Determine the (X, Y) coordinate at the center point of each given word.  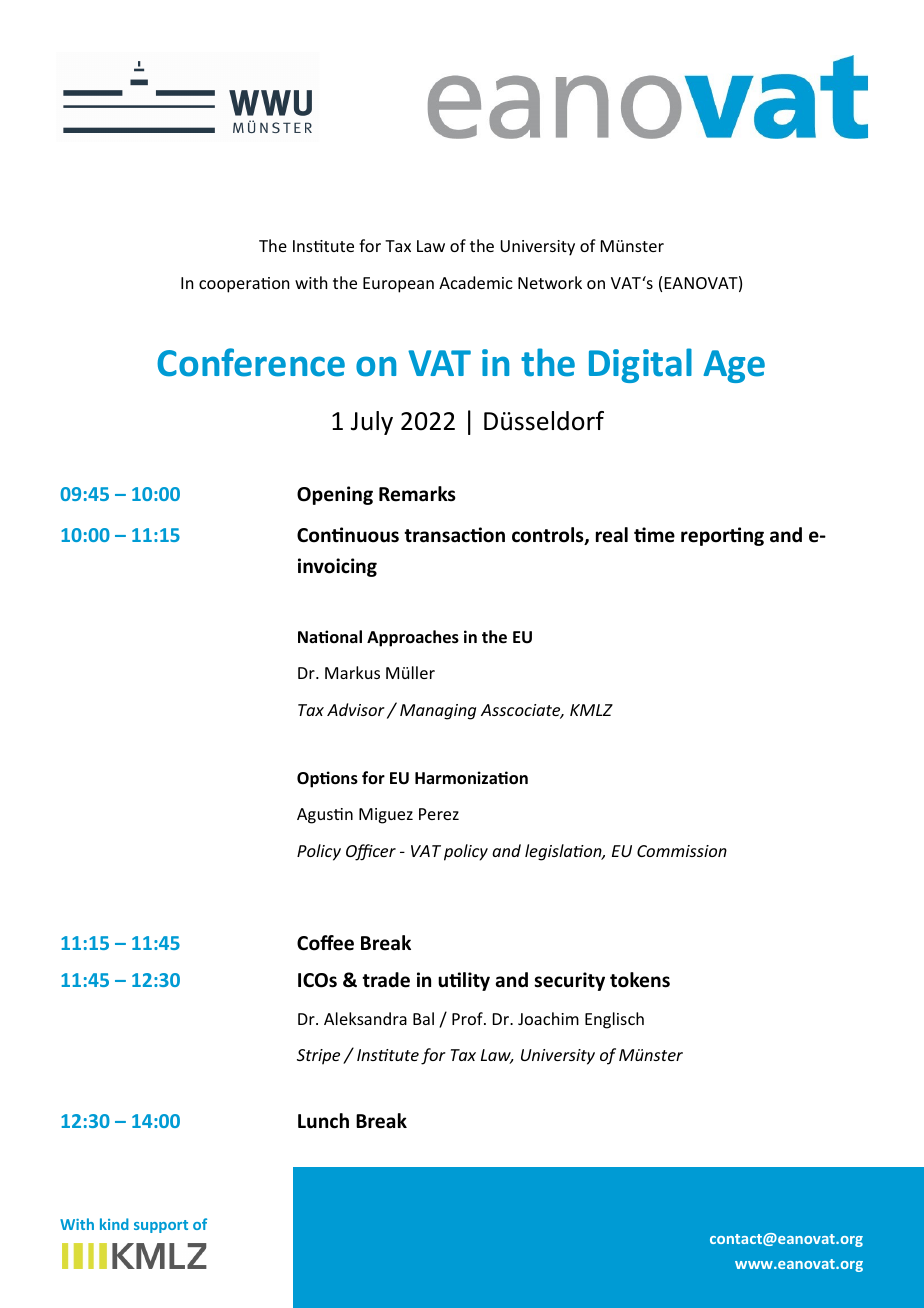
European (398, 285)
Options (327, 779)
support (161, 1226)
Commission (682, 851)
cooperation (244, 285)
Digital (640, 365)
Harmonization (471, 778)
